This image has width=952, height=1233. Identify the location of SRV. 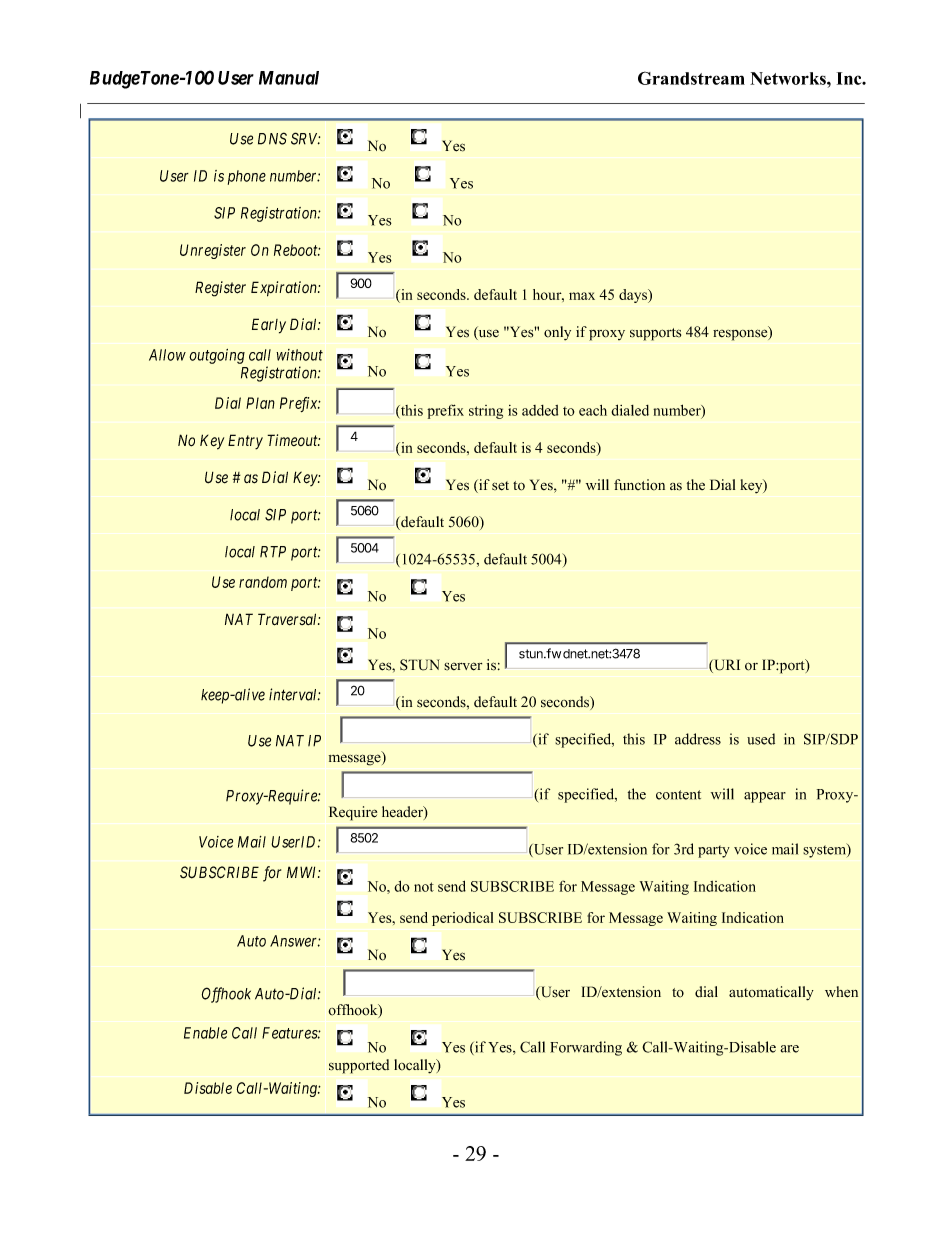
(305, 138).
